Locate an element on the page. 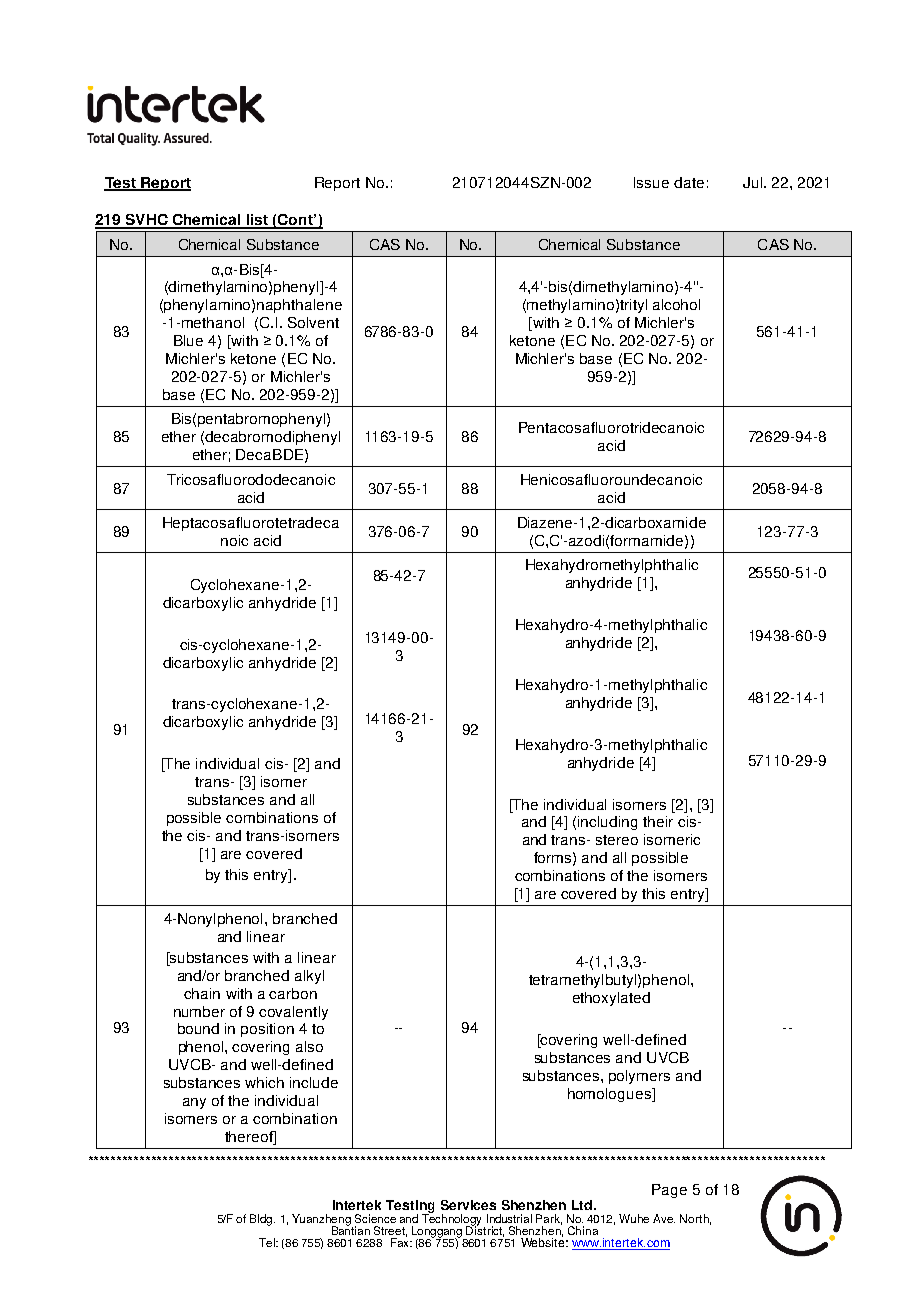  Ave is located at coordinates (664, 1218).
